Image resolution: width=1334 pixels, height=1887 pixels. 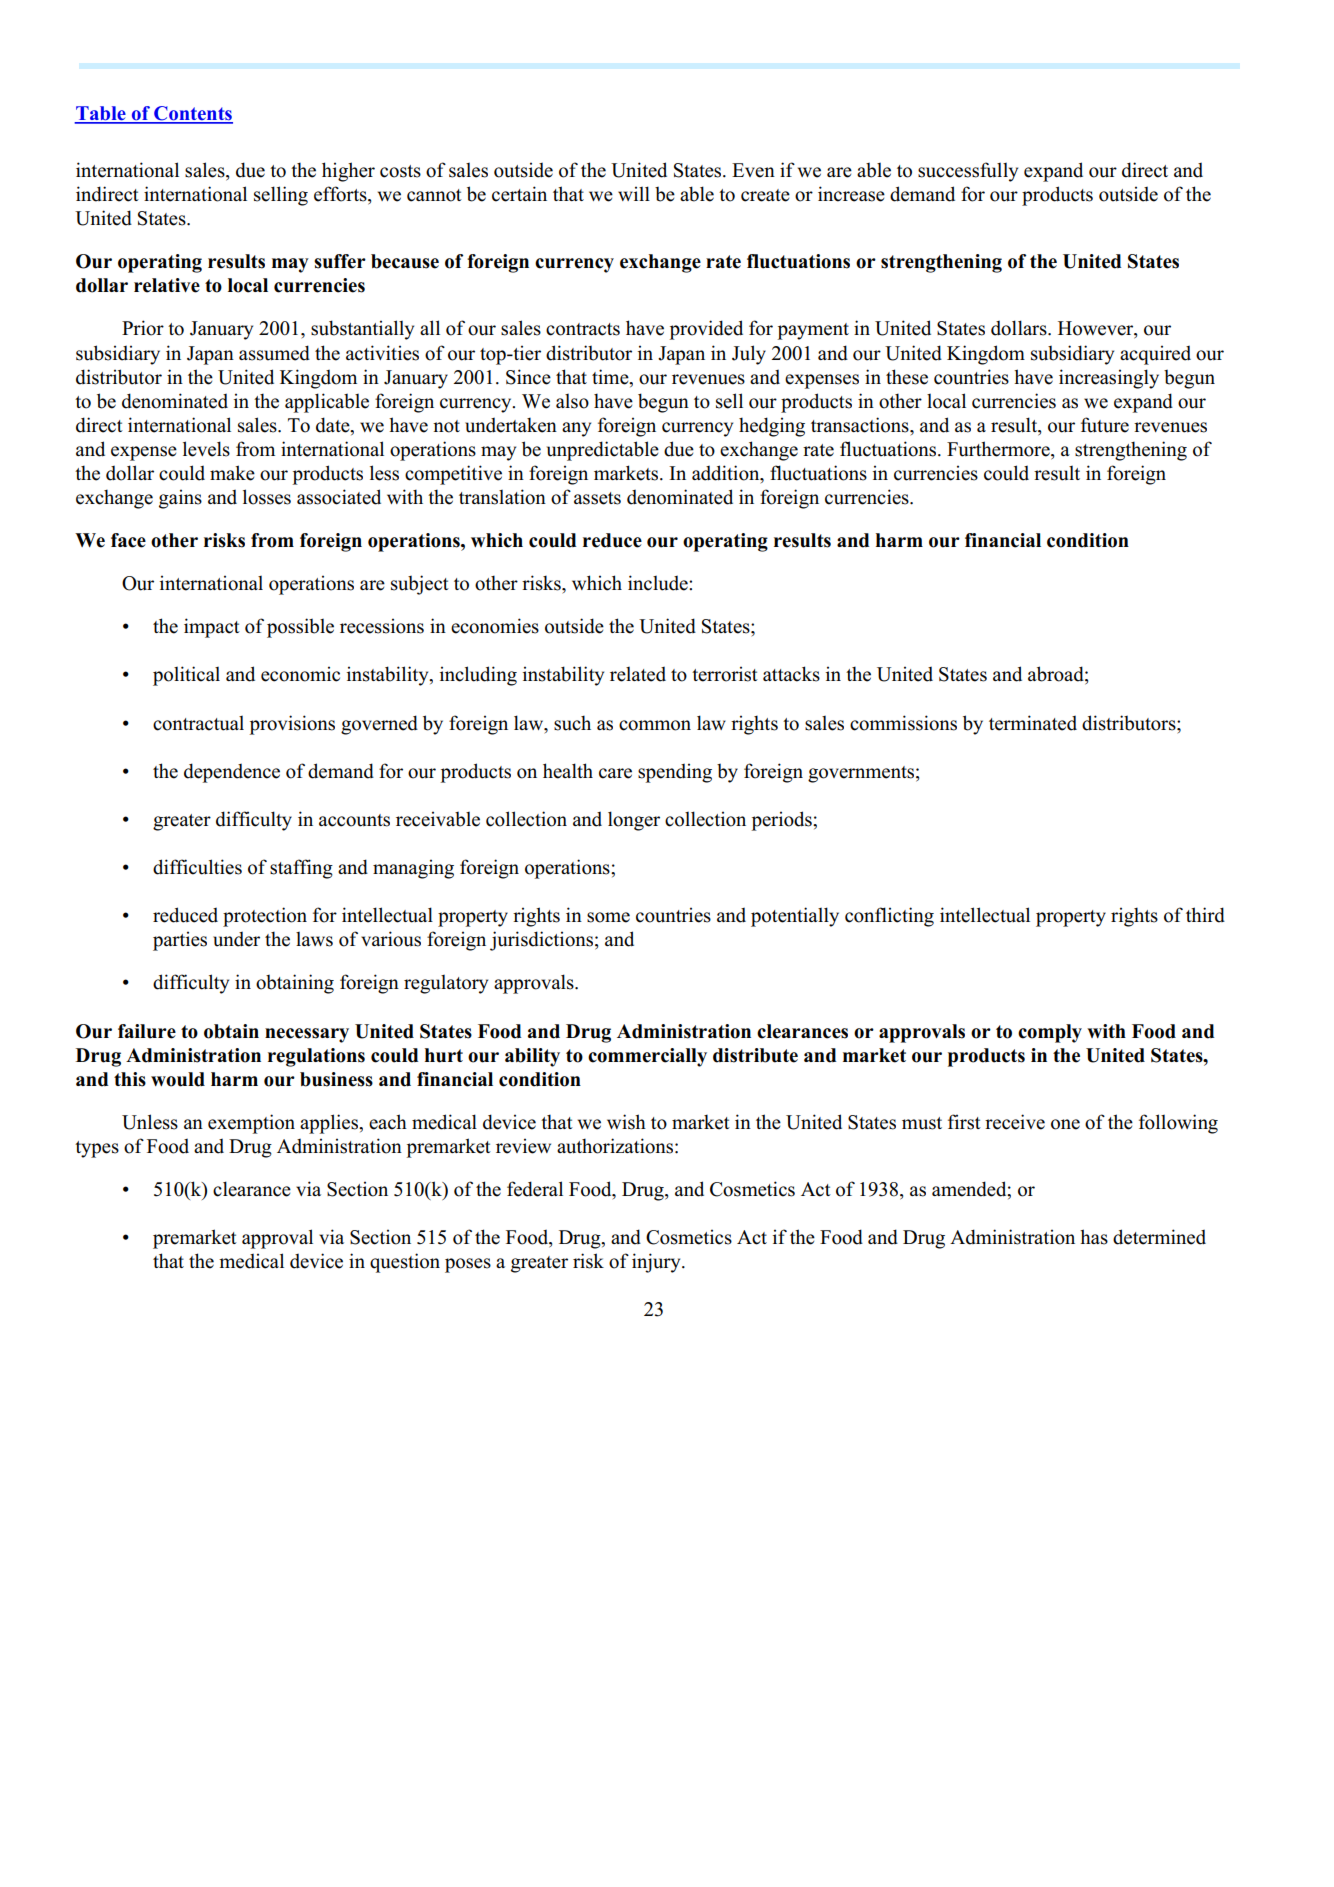 What do you see at coordinates (638, 674) in the screenshot?
I see `related` at bounding box center [638, 674].
